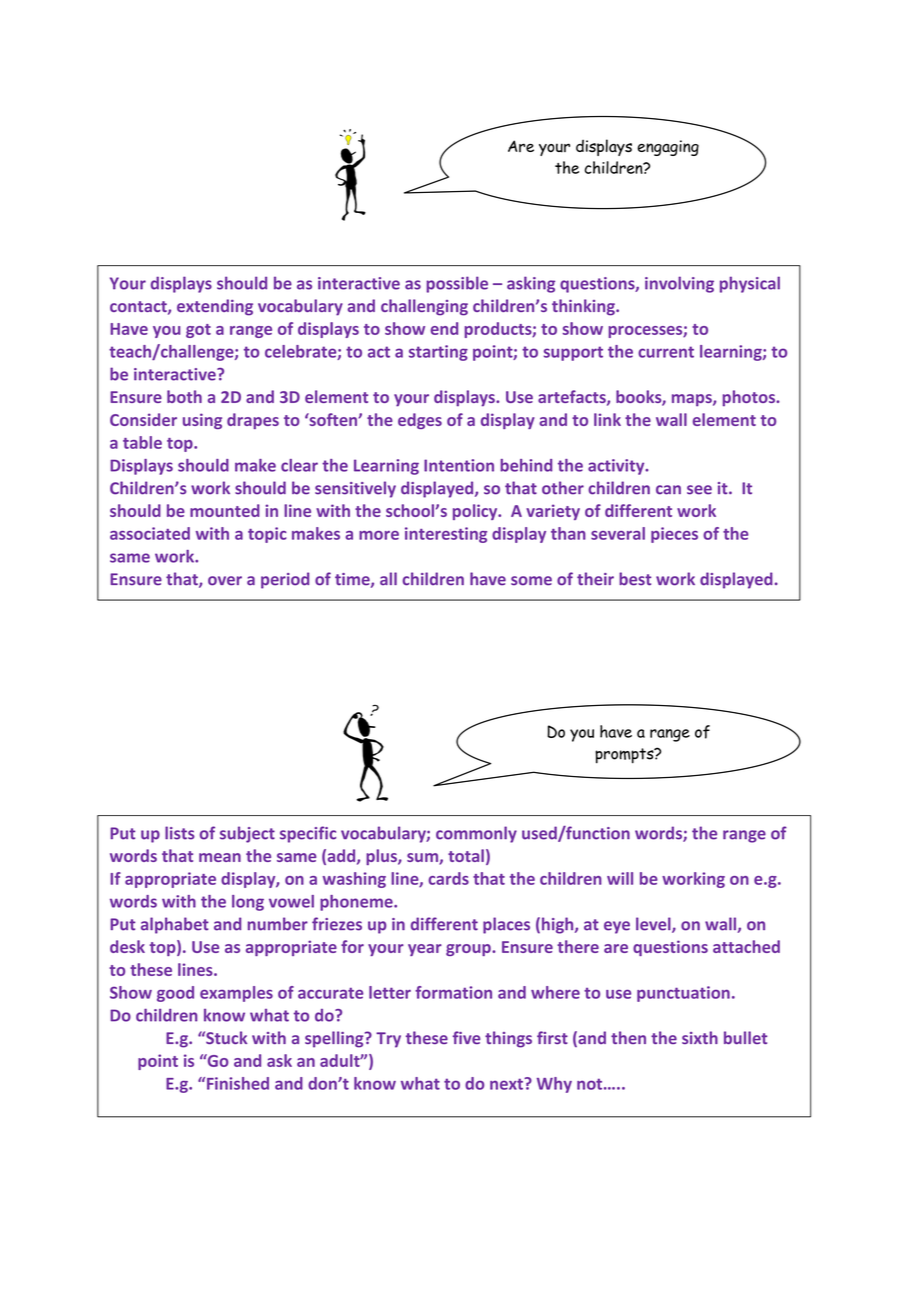  What do you see at coordinates (668, 148) in the screenshot?
I see `engaging` at bounding box center [668, 148].
